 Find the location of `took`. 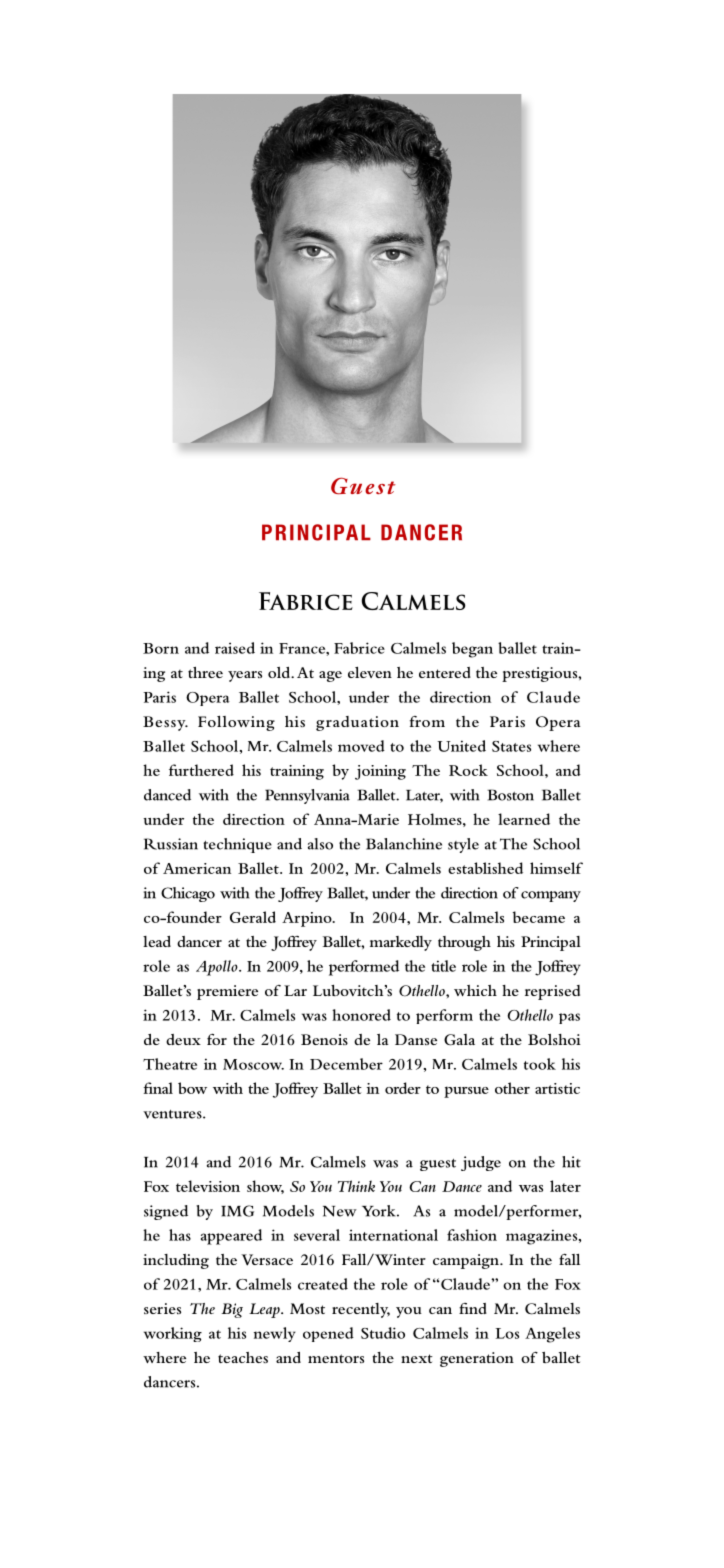

took is located at coordinates (540, 1064).
